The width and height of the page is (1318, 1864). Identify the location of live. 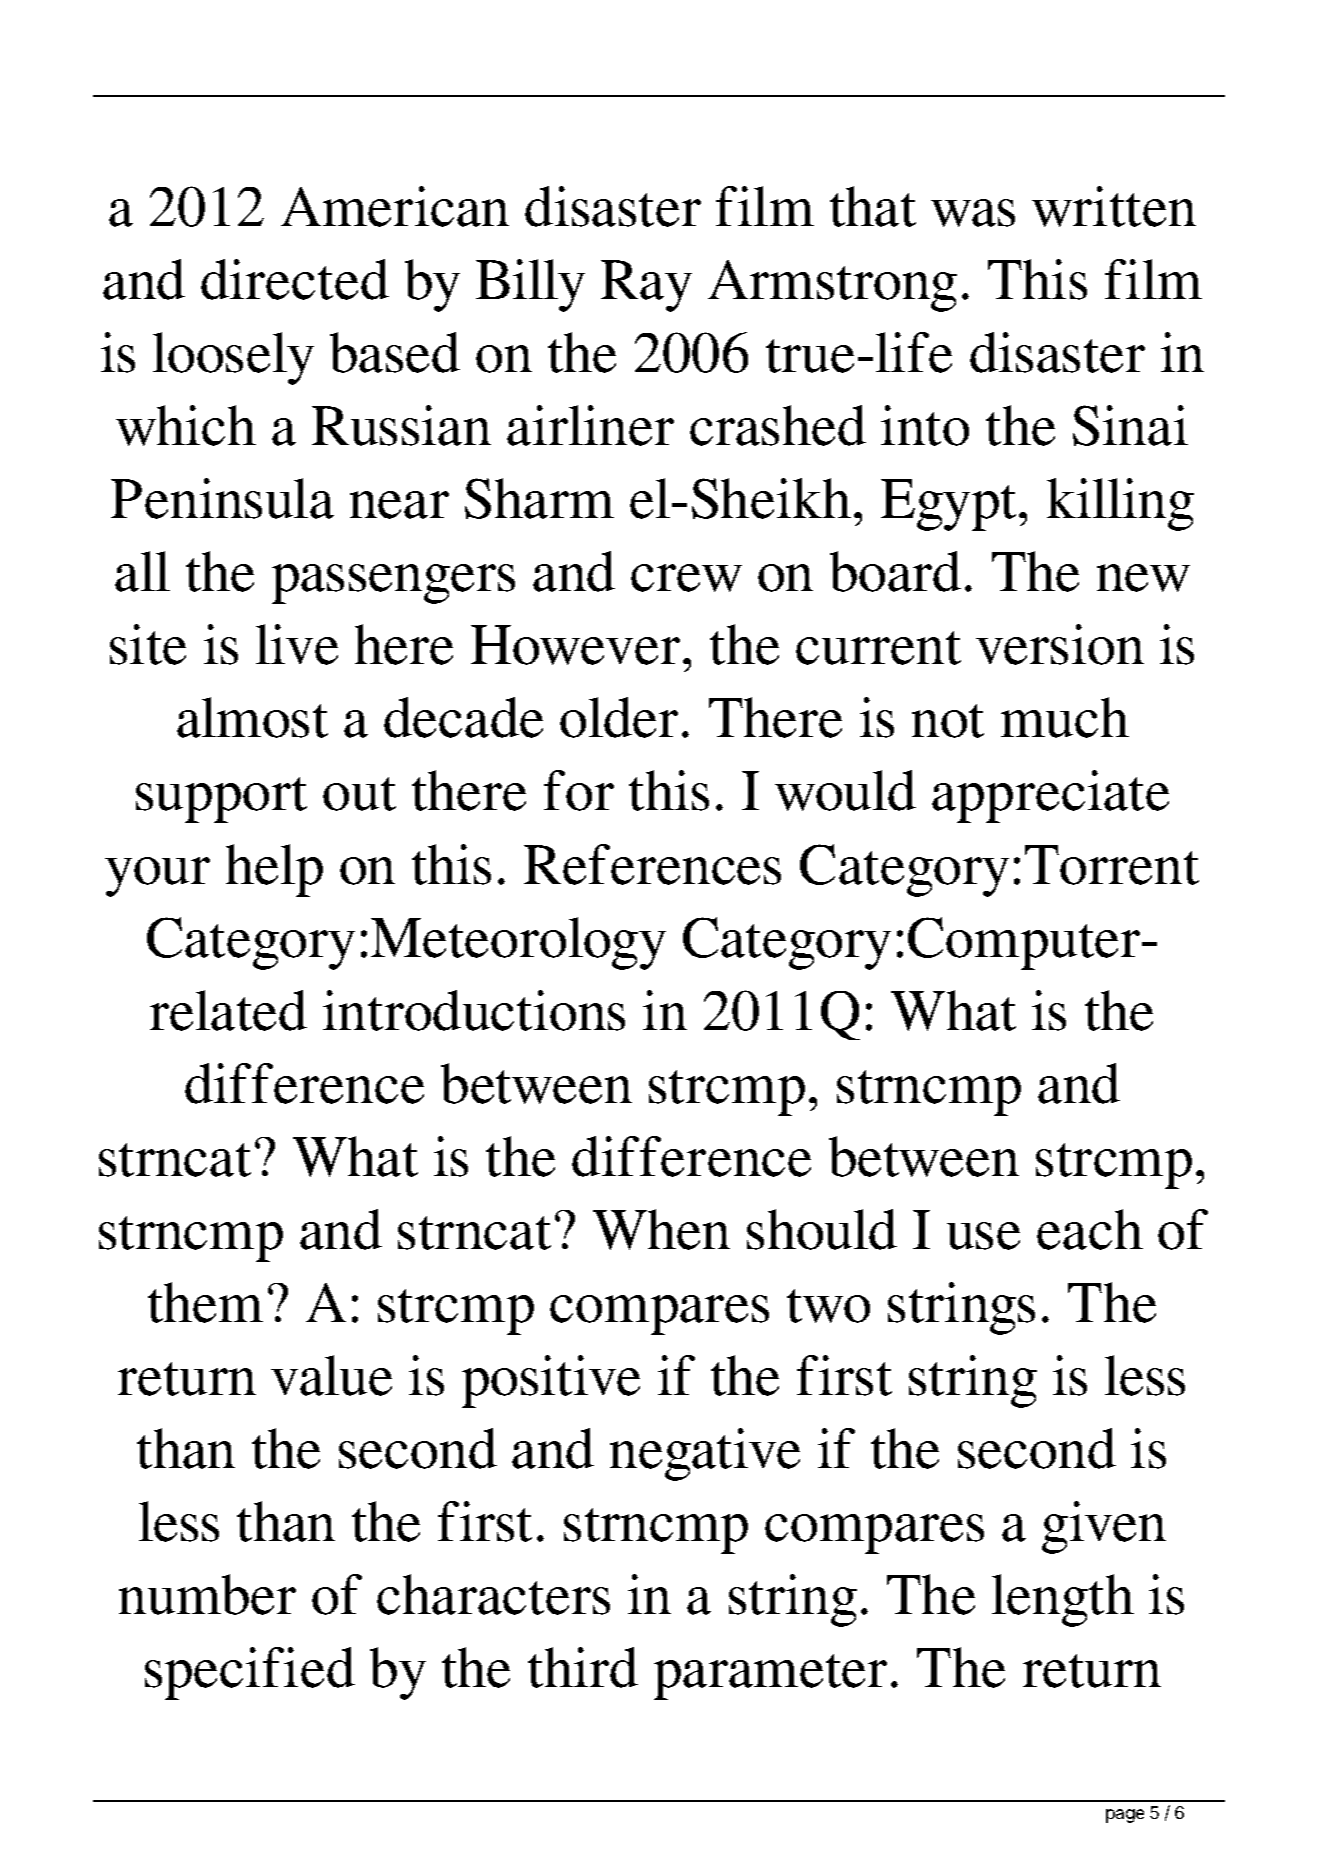
(297, 644).
